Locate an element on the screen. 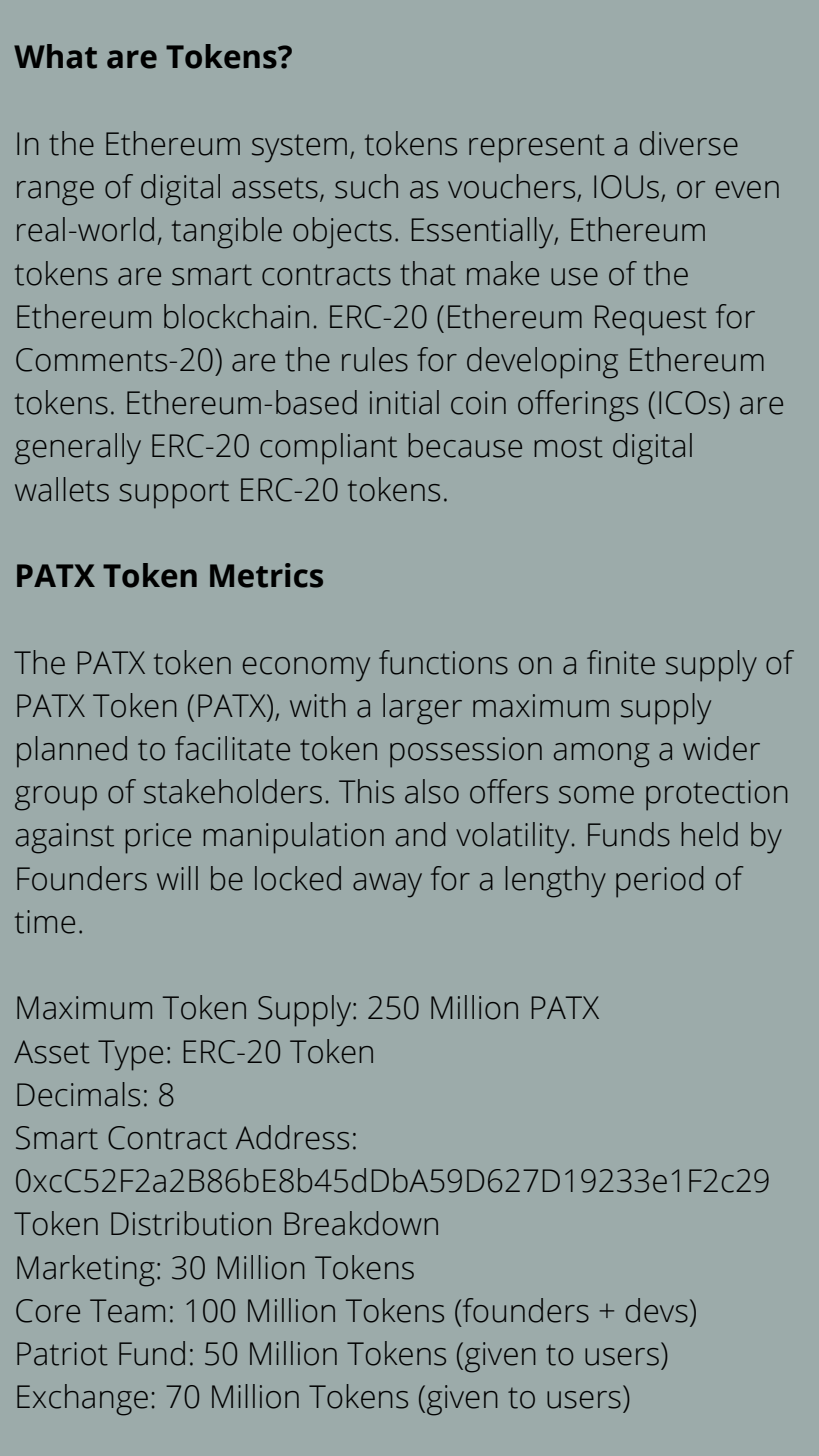 The height and width of the screenshot is (1456, 819). planned is located at coordinates (72, 752).
